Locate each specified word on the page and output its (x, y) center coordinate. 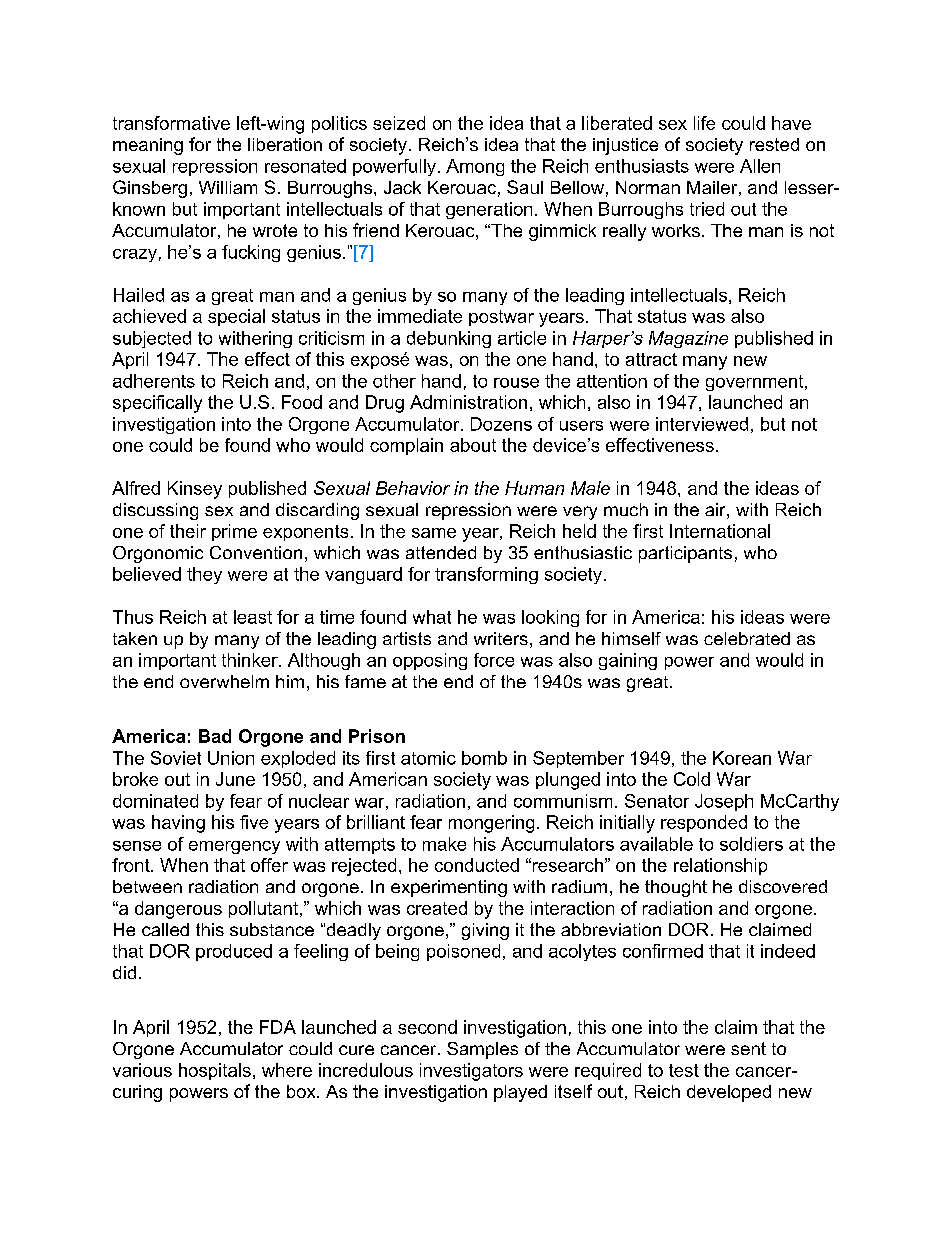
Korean (742, 758)
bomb (484, 758)
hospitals (215, 1071)
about (473, 445)
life (704, 123)
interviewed (702, 424)
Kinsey (195, 490)
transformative (171, 123)
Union (231, 758)
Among (475, 167)
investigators (471, 1072)
